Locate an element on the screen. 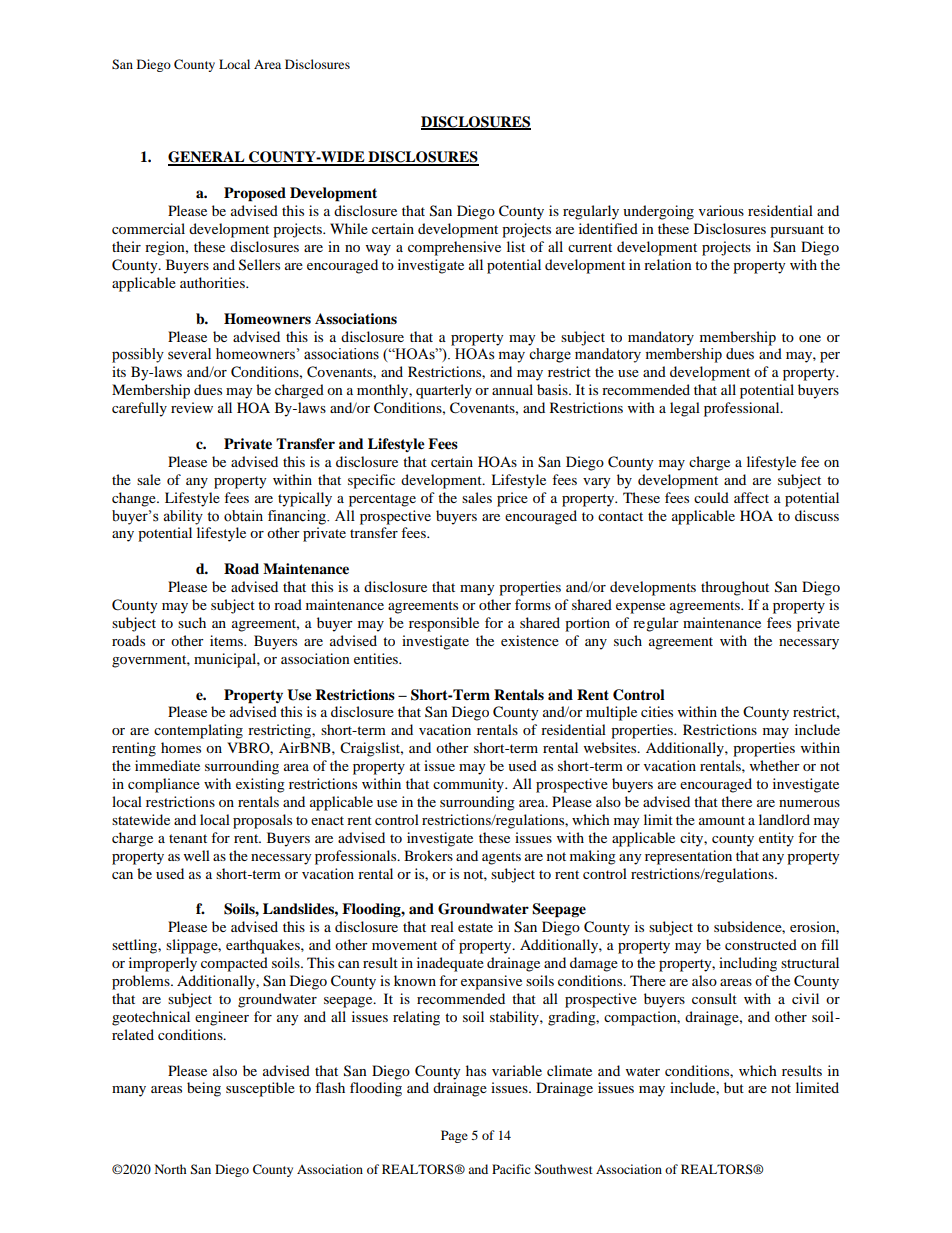 This screenshot has width=952, height=1233. various is located at coordinates (721, 210).
